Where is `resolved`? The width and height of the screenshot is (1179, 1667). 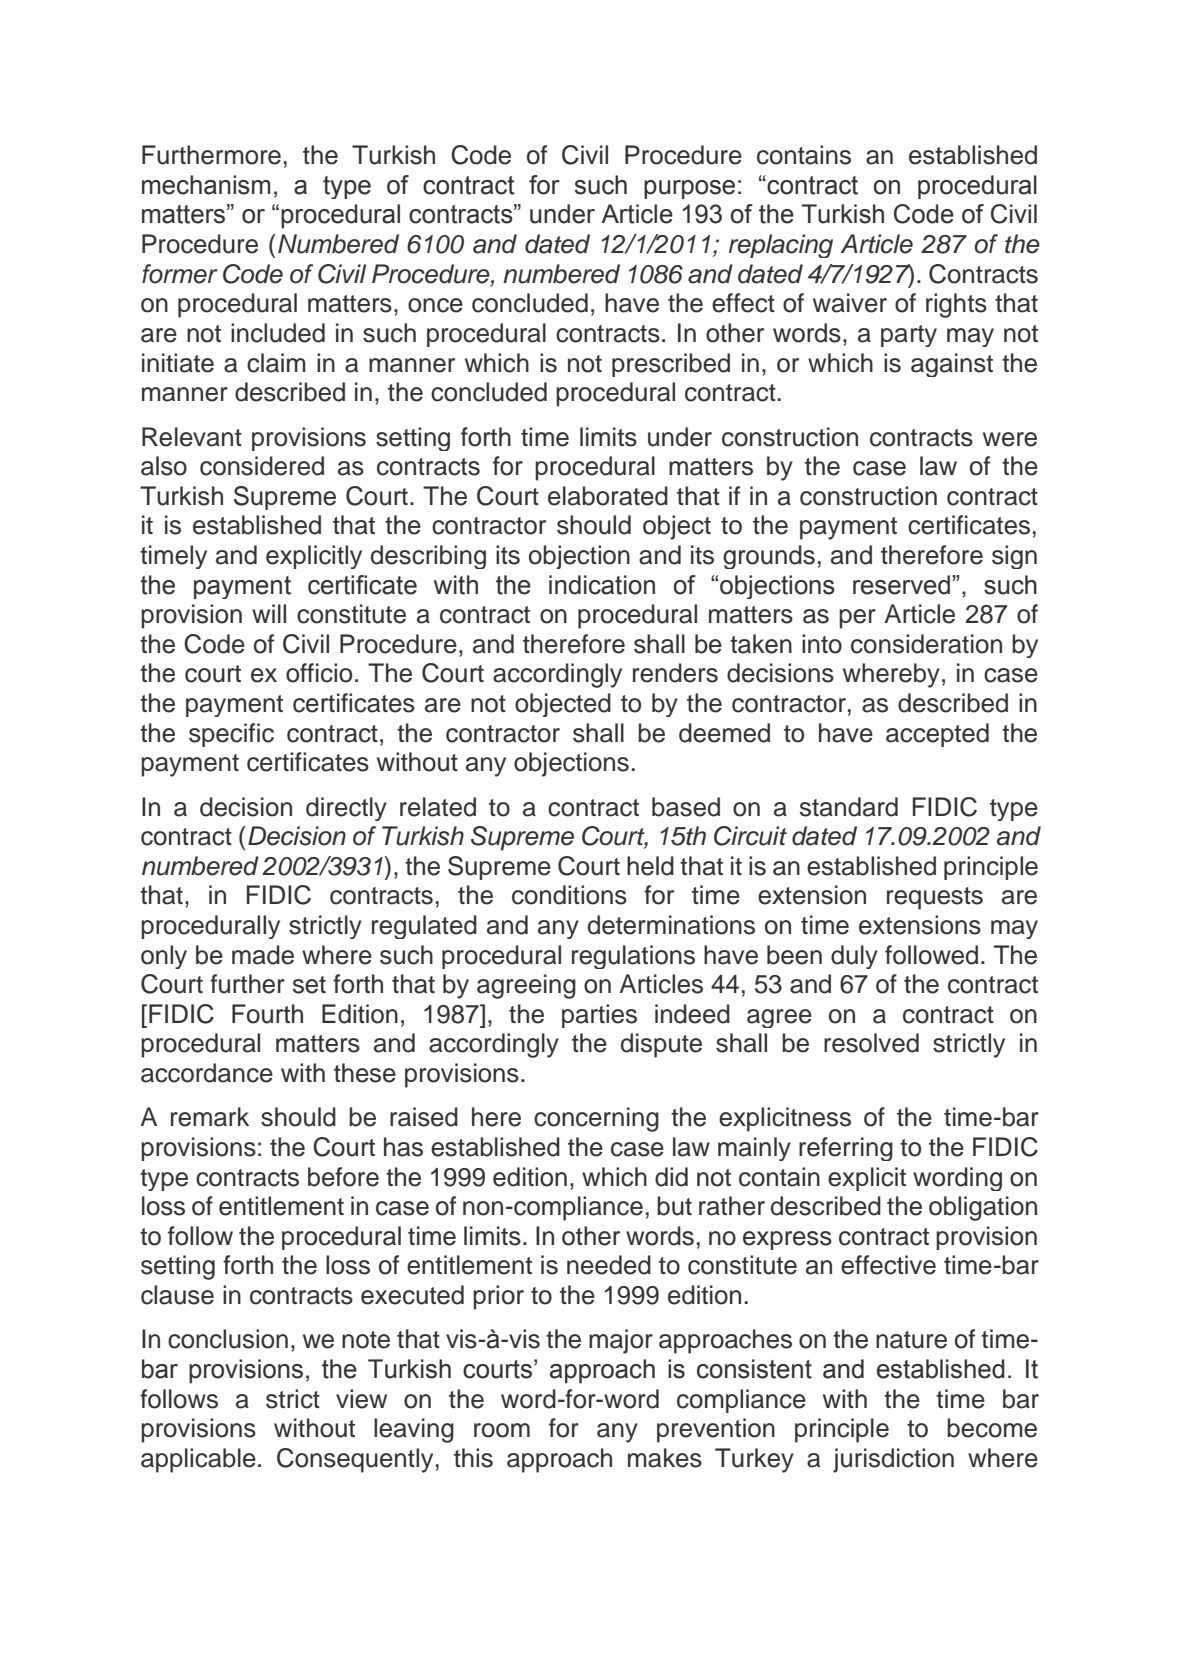 resolved is located at coordinates (871, 1043).
